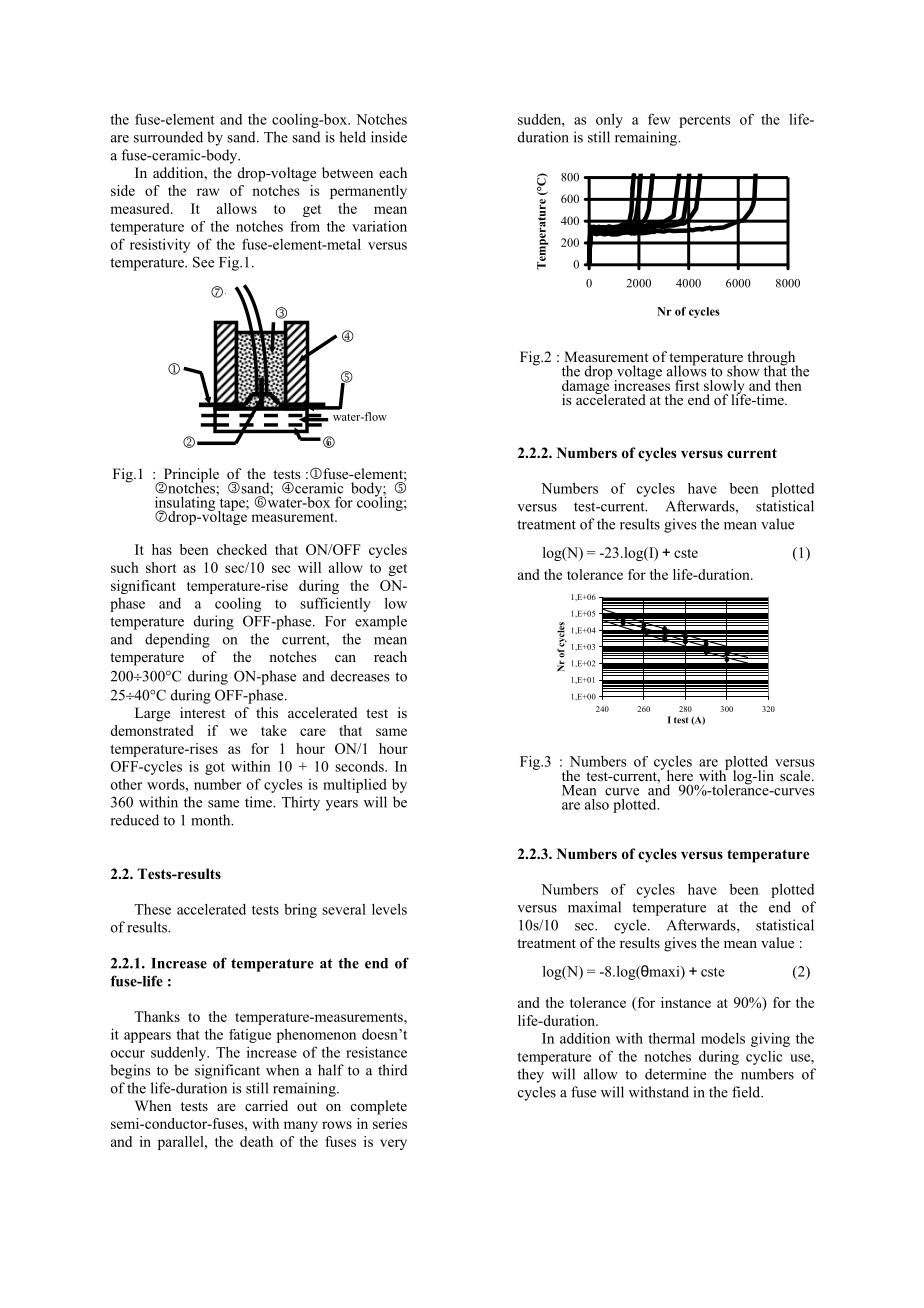 The image size is (924, 1308). Describe the element at coordinates (705, 121) in the image. I see `percents` at that location.
